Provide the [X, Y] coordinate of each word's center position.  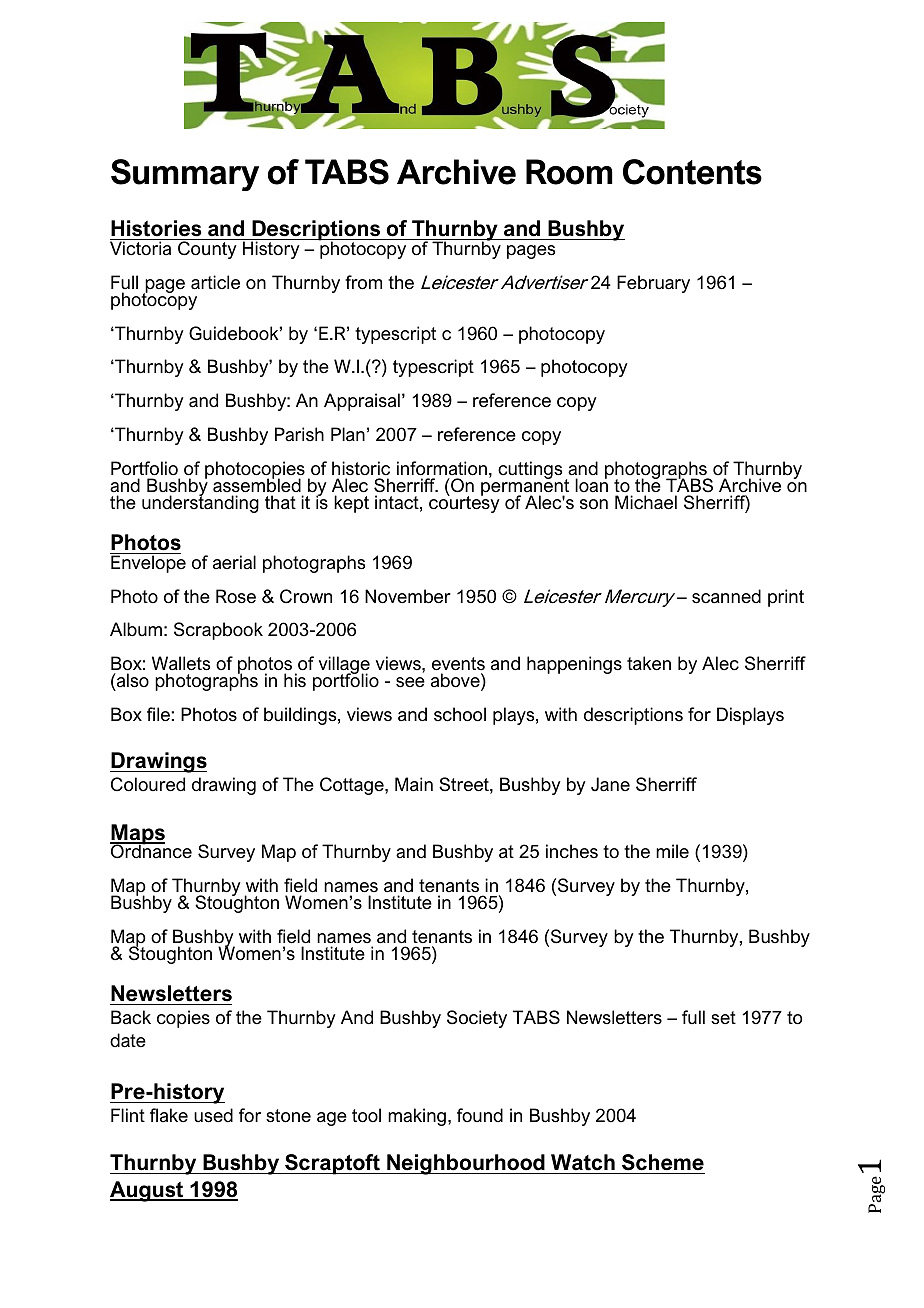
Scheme [663, 1162]
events [458, 665]
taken [649, 663]
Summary [185, 175]
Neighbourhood [466, 1164]
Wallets [181, 665]
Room [569, 172]
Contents [692, 172]
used [213, 1115]
